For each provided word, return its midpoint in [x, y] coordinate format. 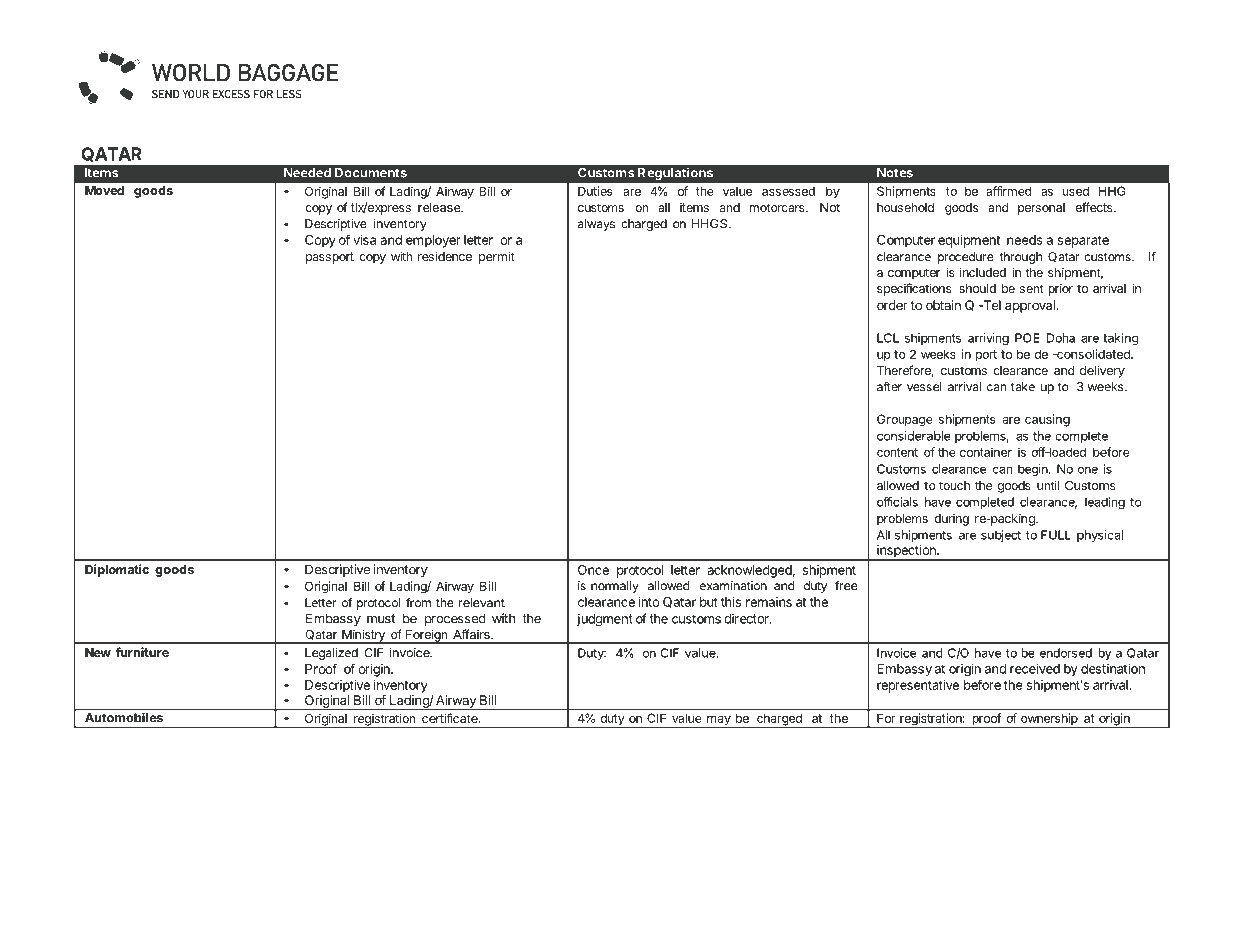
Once [593, 570]
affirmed [1009, 191]
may [719, 722]
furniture [142, 652]
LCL [888, 338]
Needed [307, 173]
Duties [595, 191]
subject [1001, 536]
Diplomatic [117, 570]
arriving [988, 339]
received [1035, 668]
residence [445, 256]
